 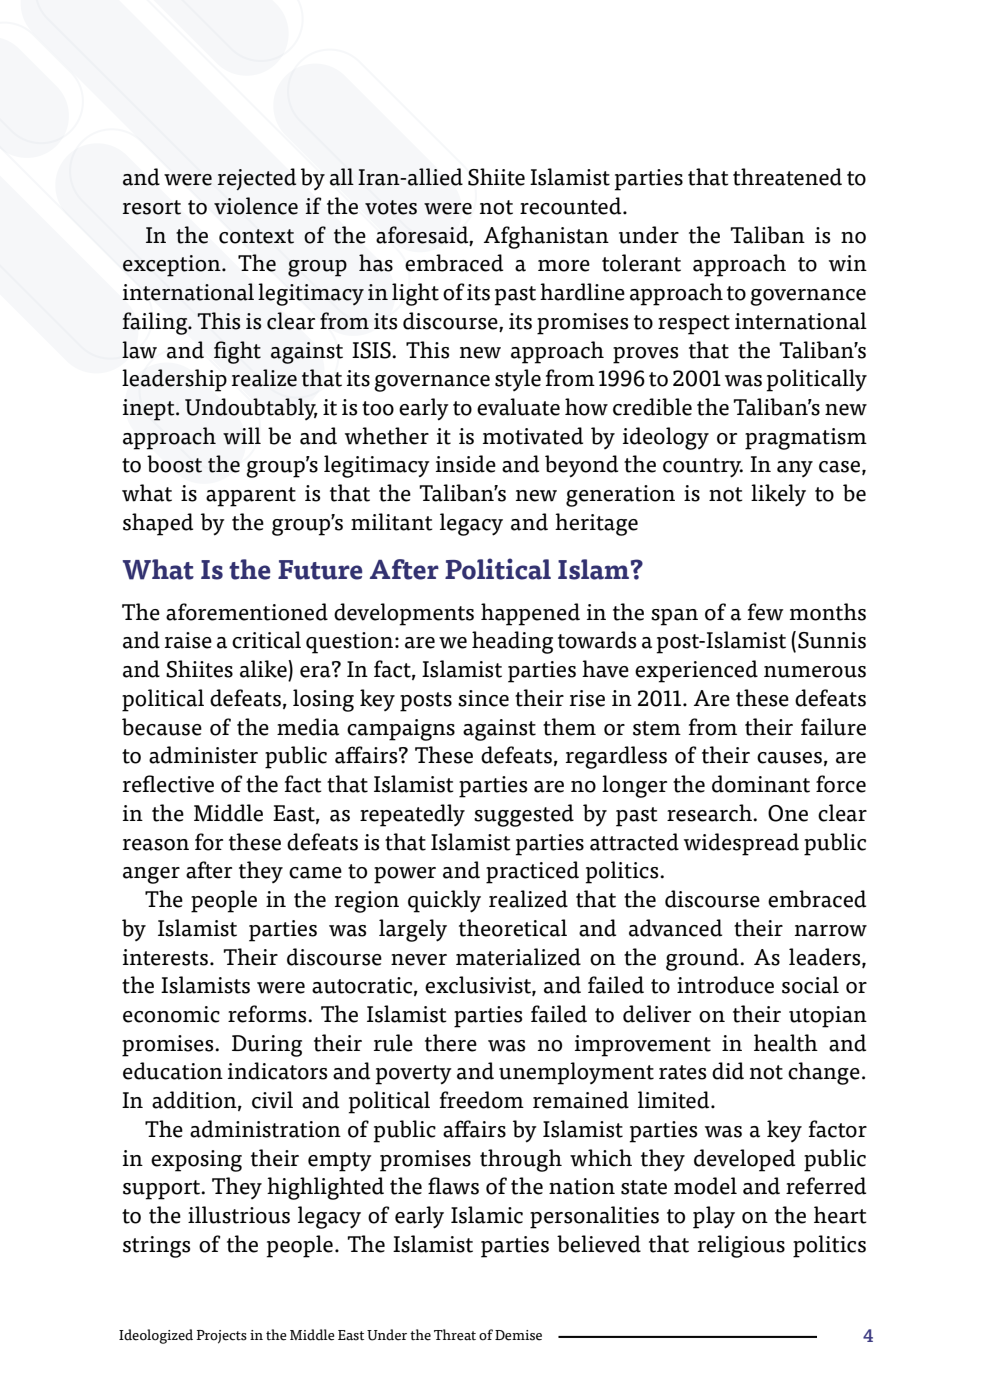 I want to click on happened, so click(x=530, y=614).
